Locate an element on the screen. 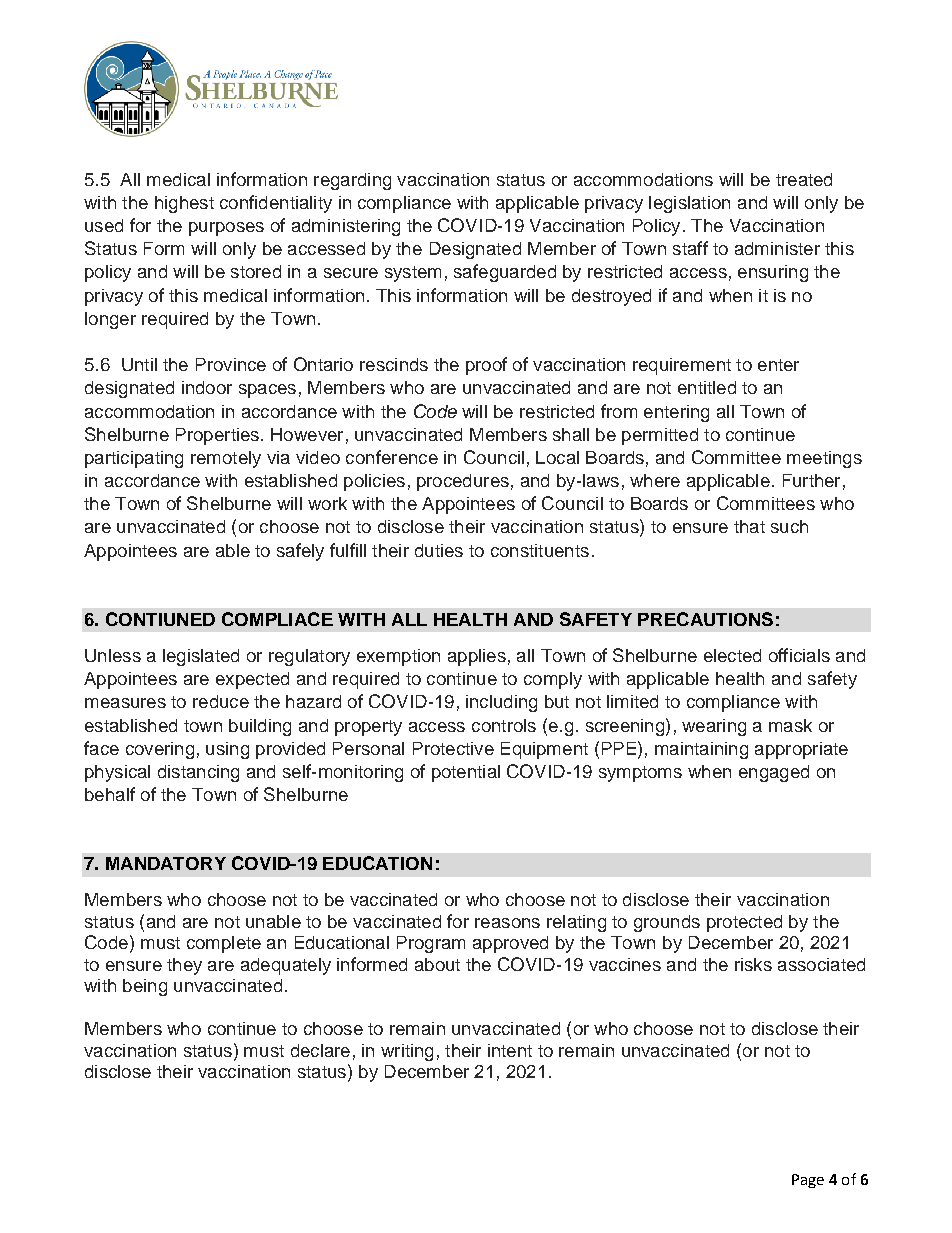 The image size is (952, 1233). safeguarded is located at coordinates (505, 273).
